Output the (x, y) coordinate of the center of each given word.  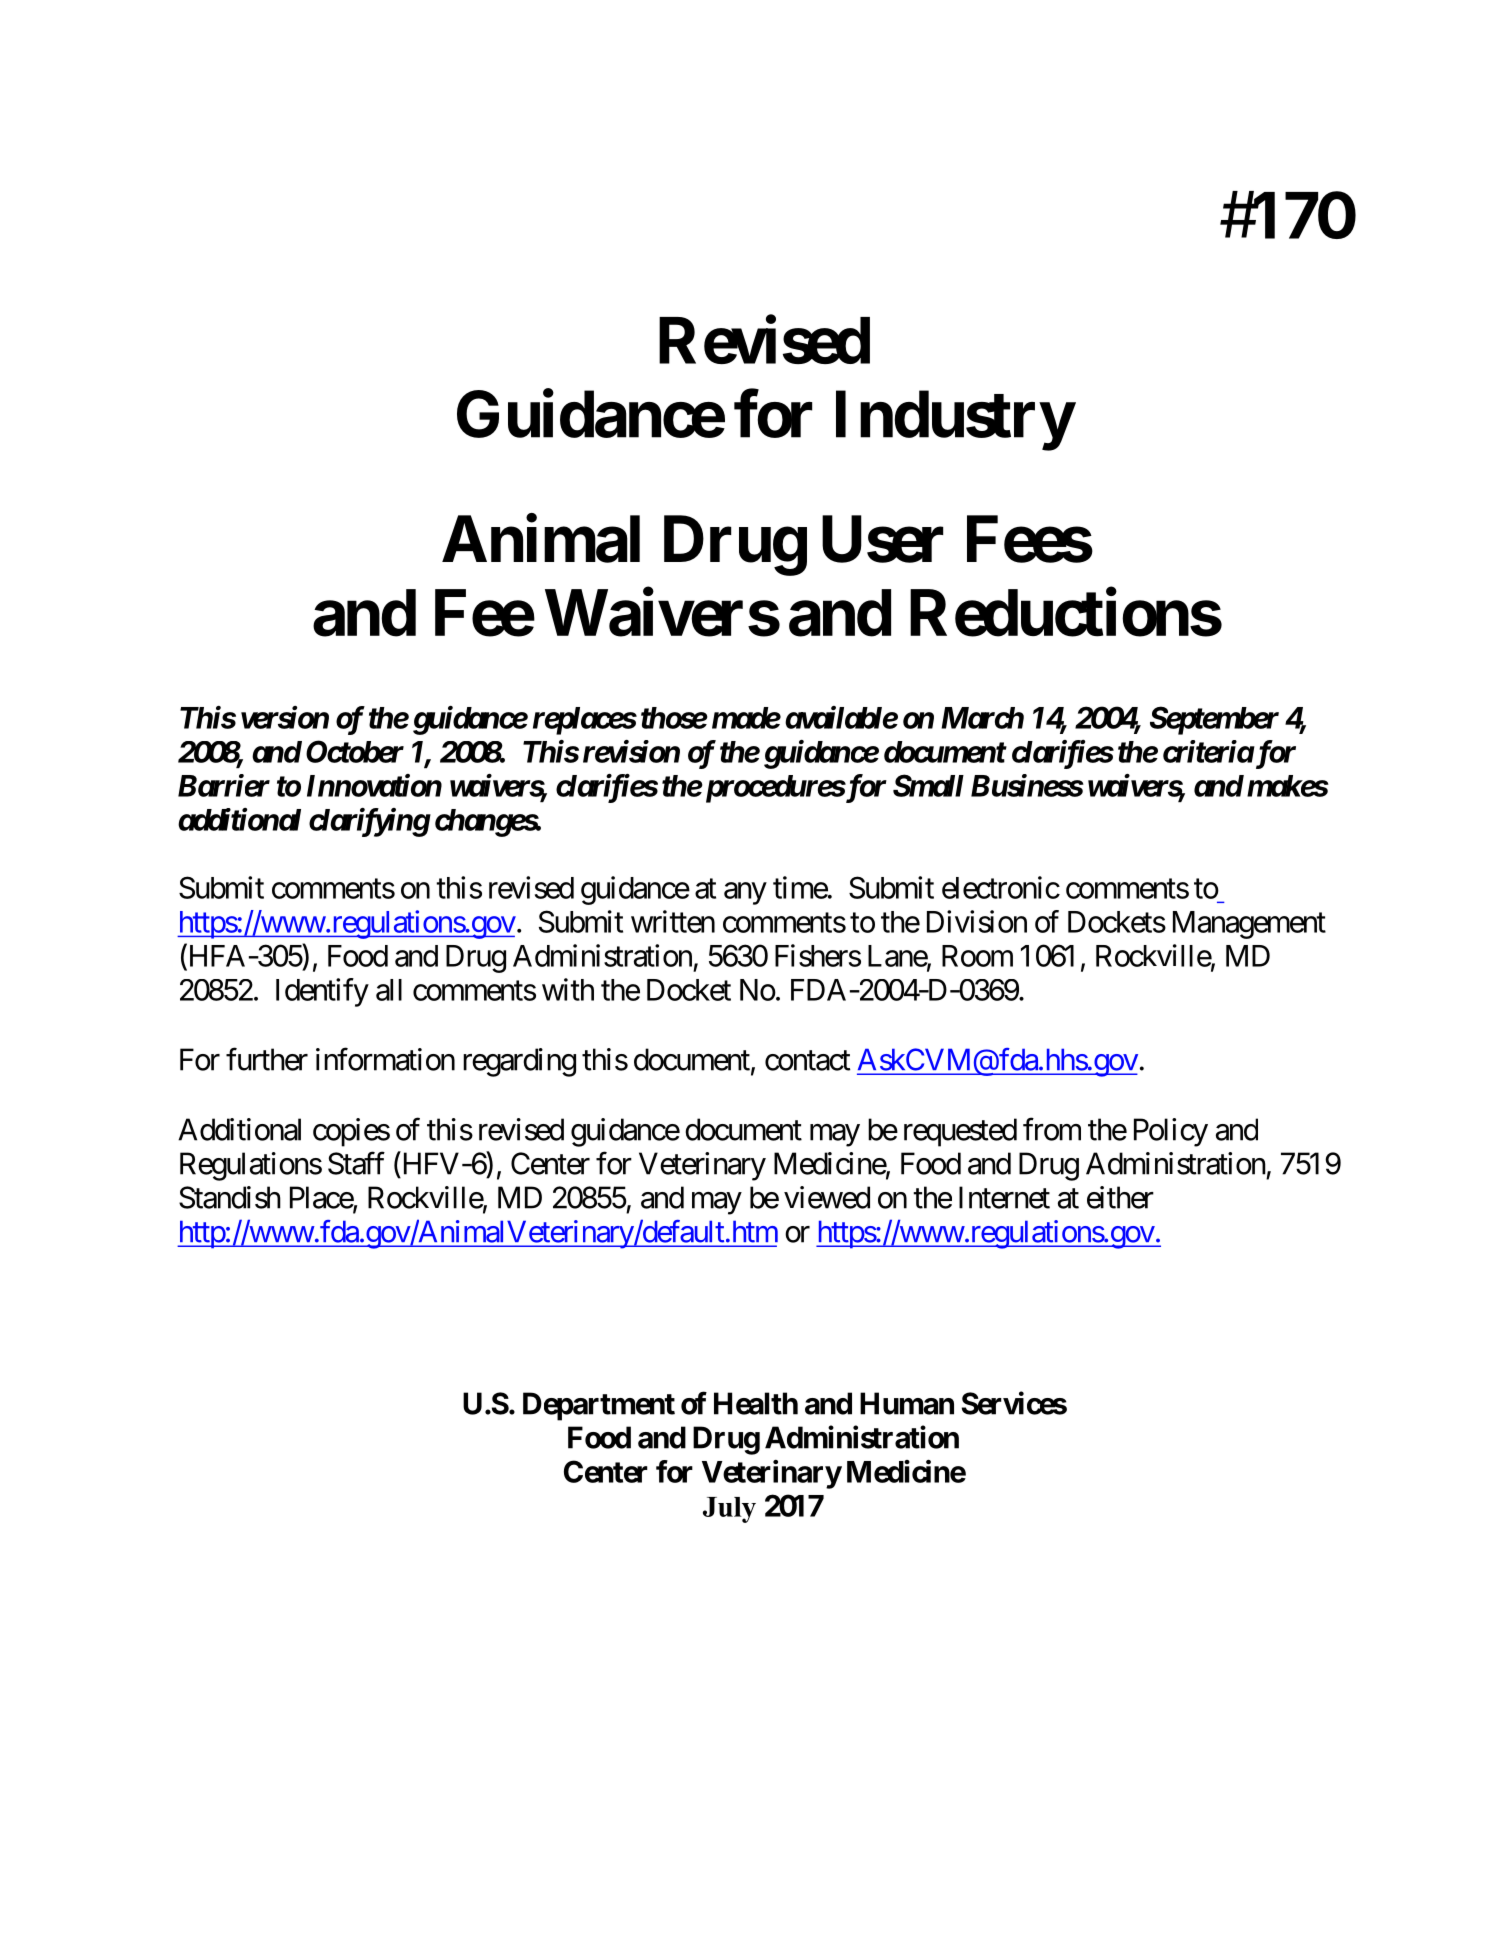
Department (599, 1406)
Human (907, 1403)
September (1214, 720)
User (882, 539)
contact (807, 1061)
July (729, 1510)
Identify (322, 992)
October (355, 751)
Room (977, 956)
